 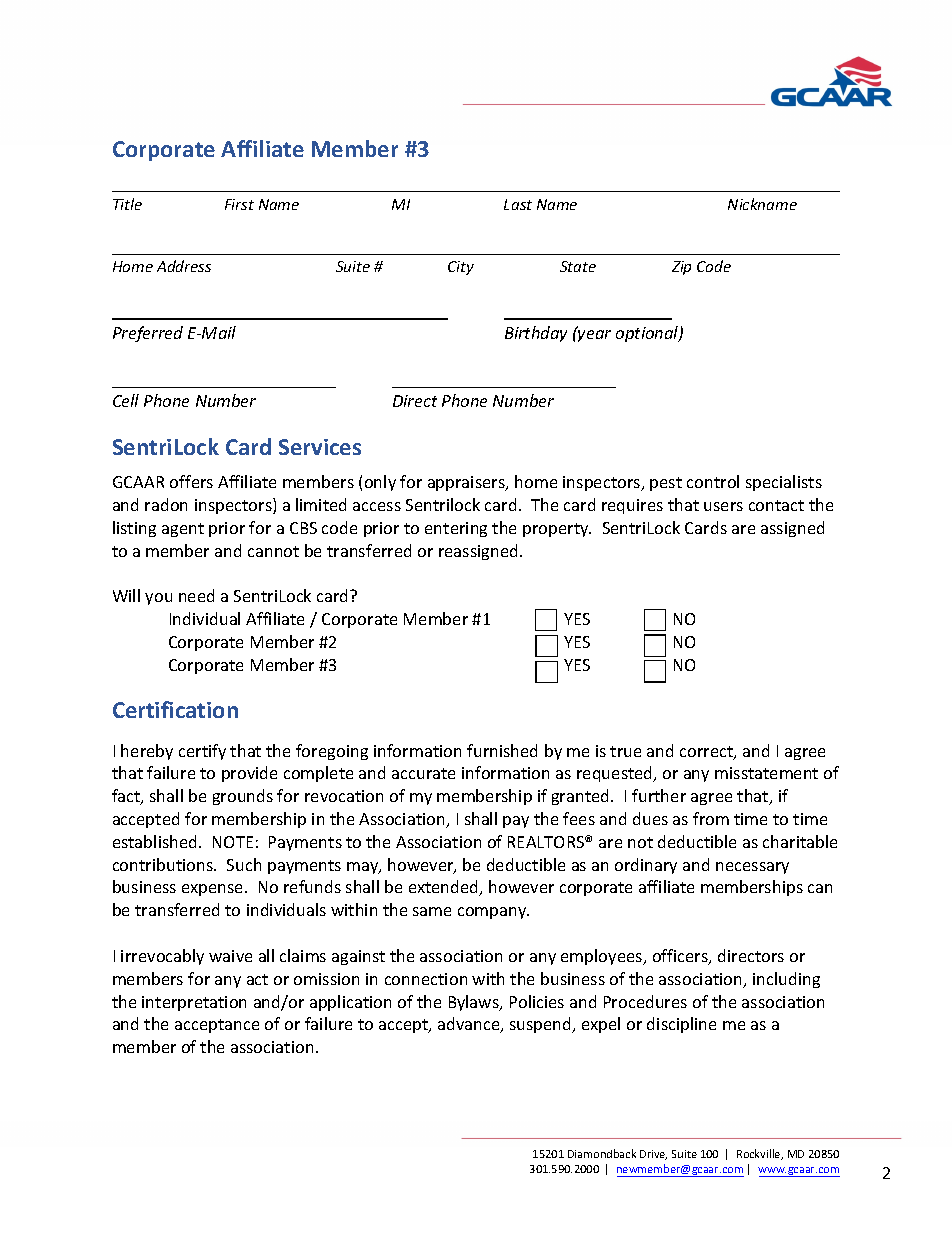 What do you see at coordinates (202, 752) in the document?
I see `certify` at bounding box center [202, 752].
